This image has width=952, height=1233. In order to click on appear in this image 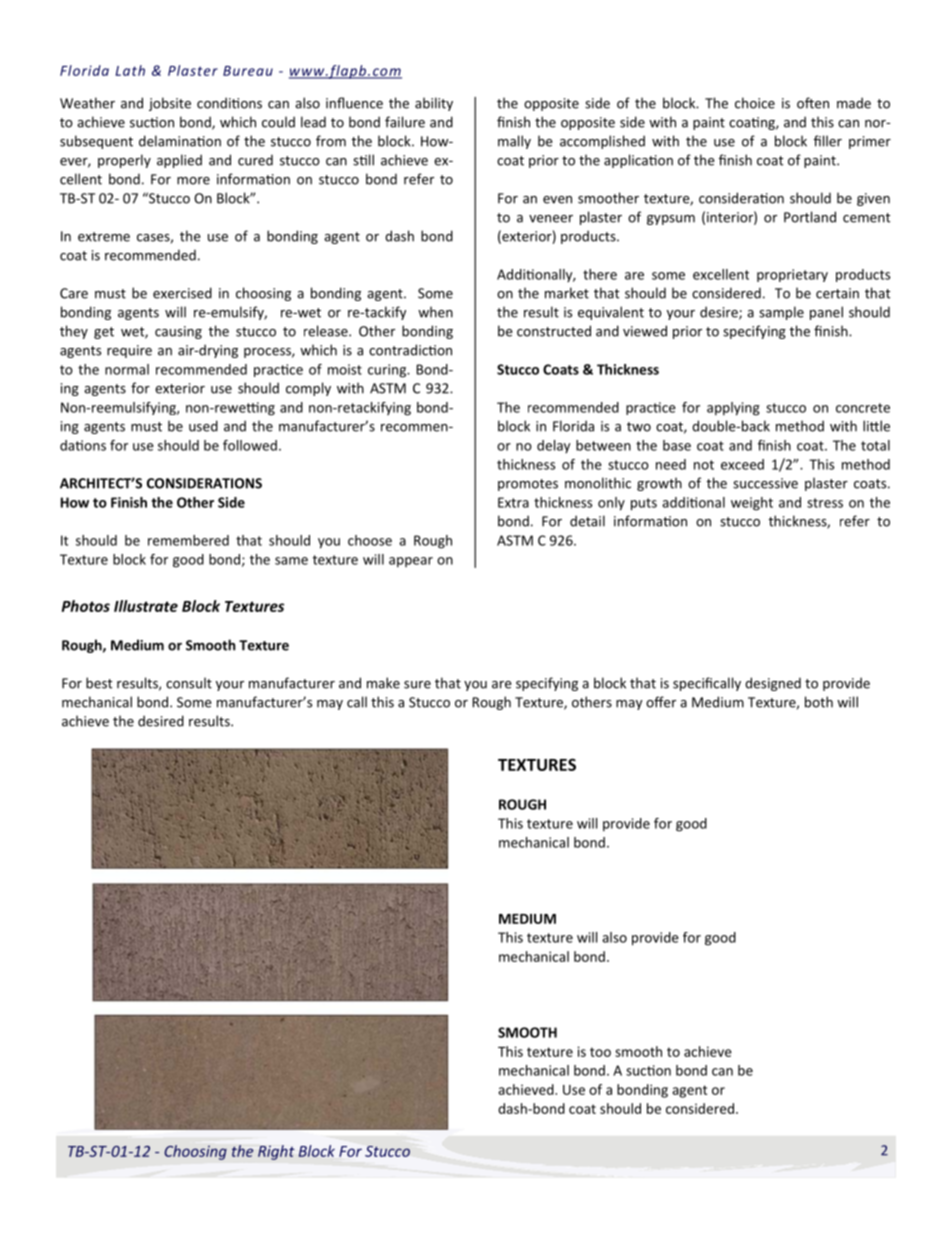, I will do `click(411, 562)`.
